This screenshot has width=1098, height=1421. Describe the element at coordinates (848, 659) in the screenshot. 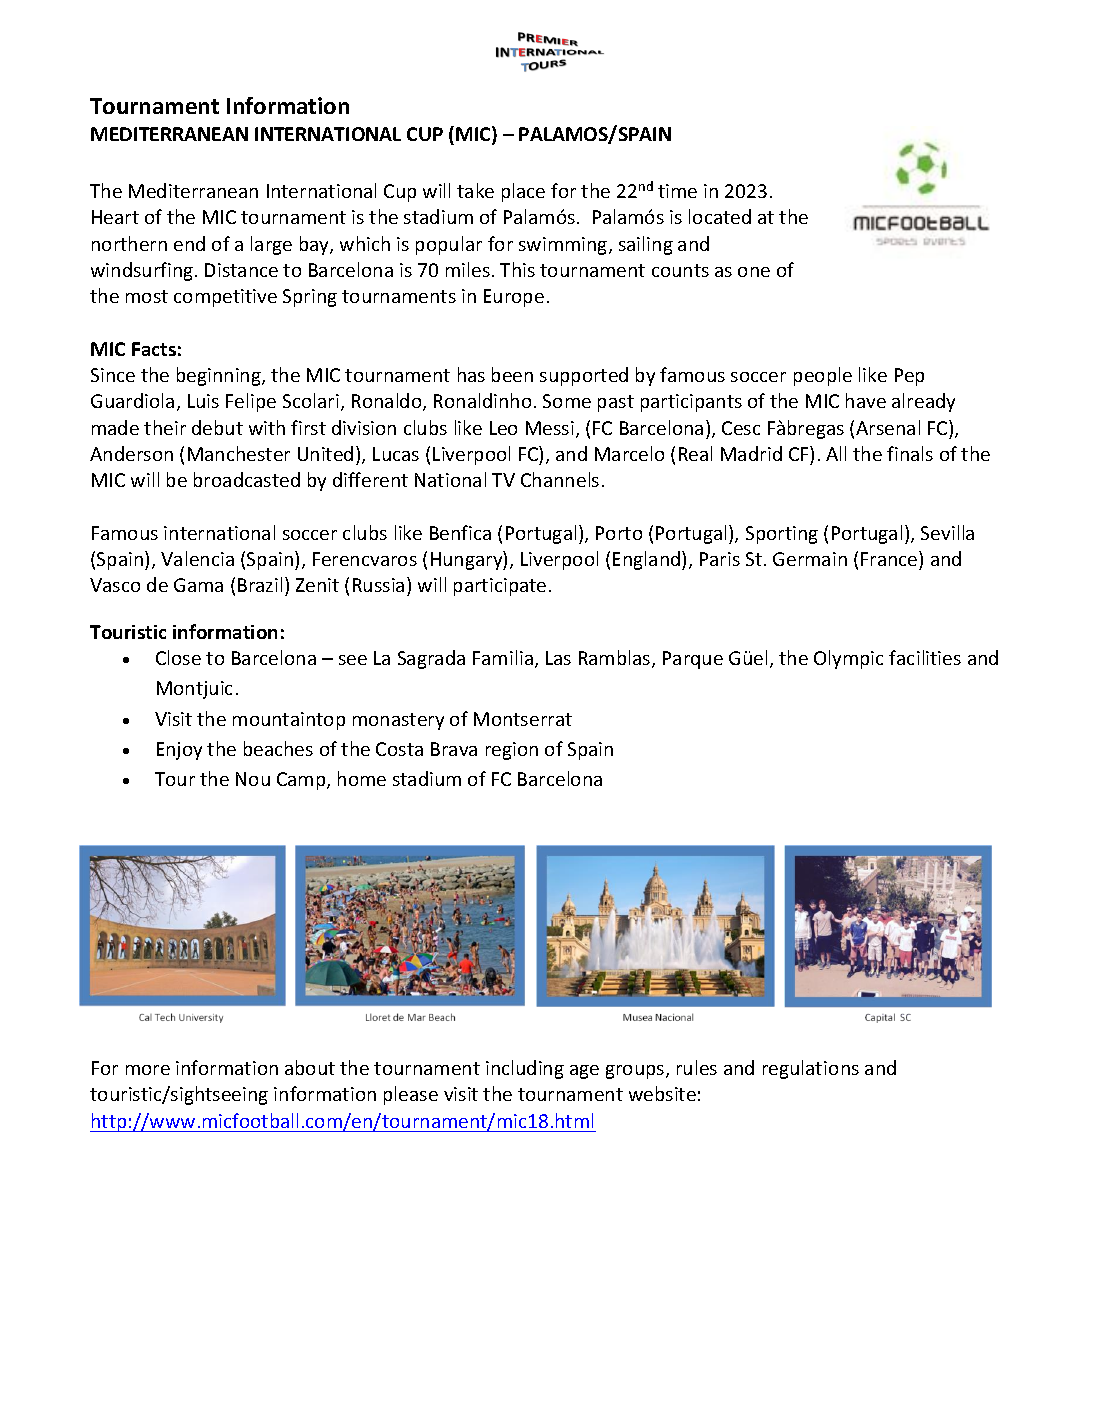

I see `Olympic` at that location.
